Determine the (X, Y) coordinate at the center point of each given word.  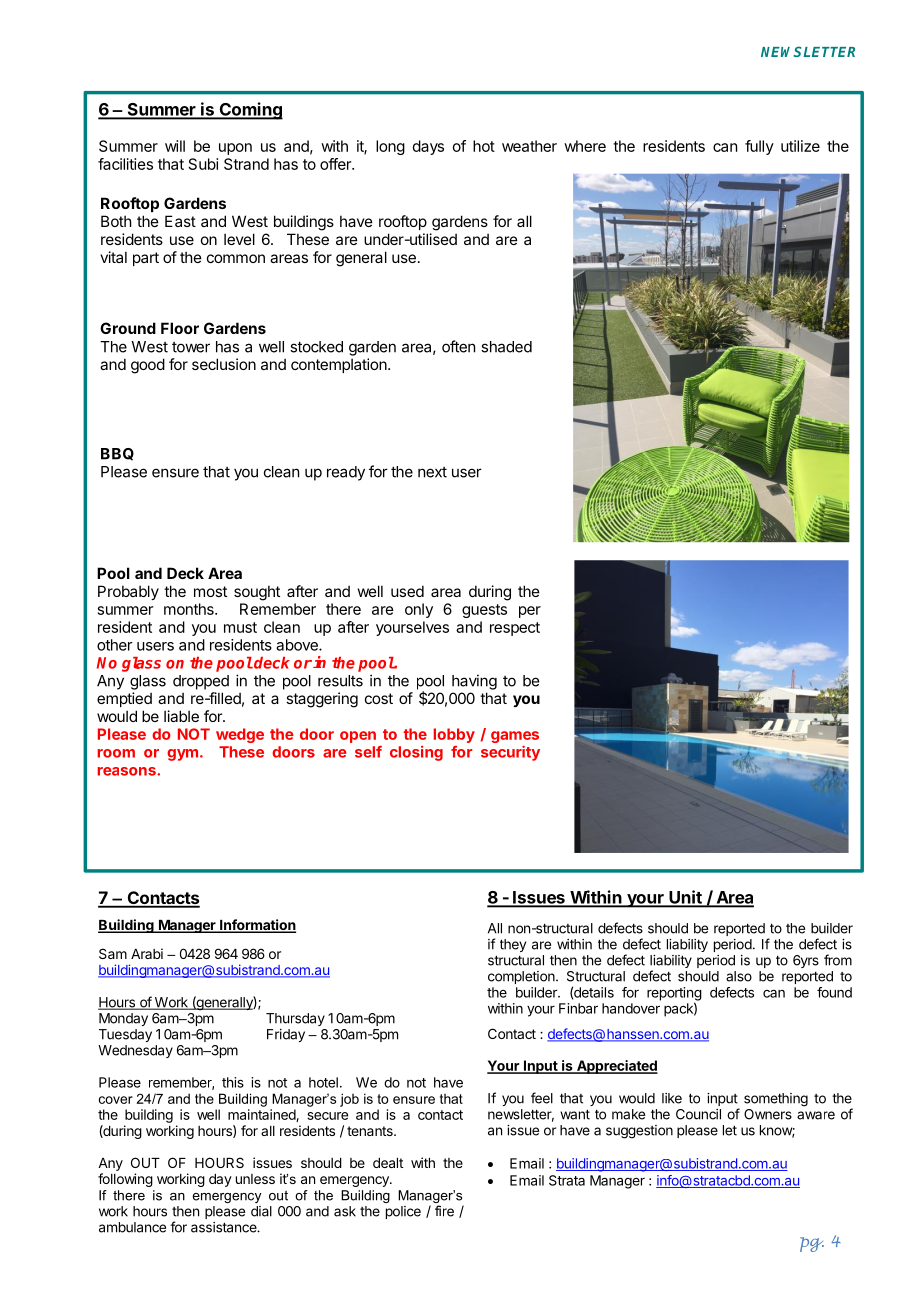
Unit (685, 898)
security (510, 753)
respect (515, 629)
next (432, 472)
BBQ (117, 454)
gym (182, 755)
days (428, 147)
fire (444, 1211)
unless (255, 1179)
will (175, 146)
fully (759, 147)
